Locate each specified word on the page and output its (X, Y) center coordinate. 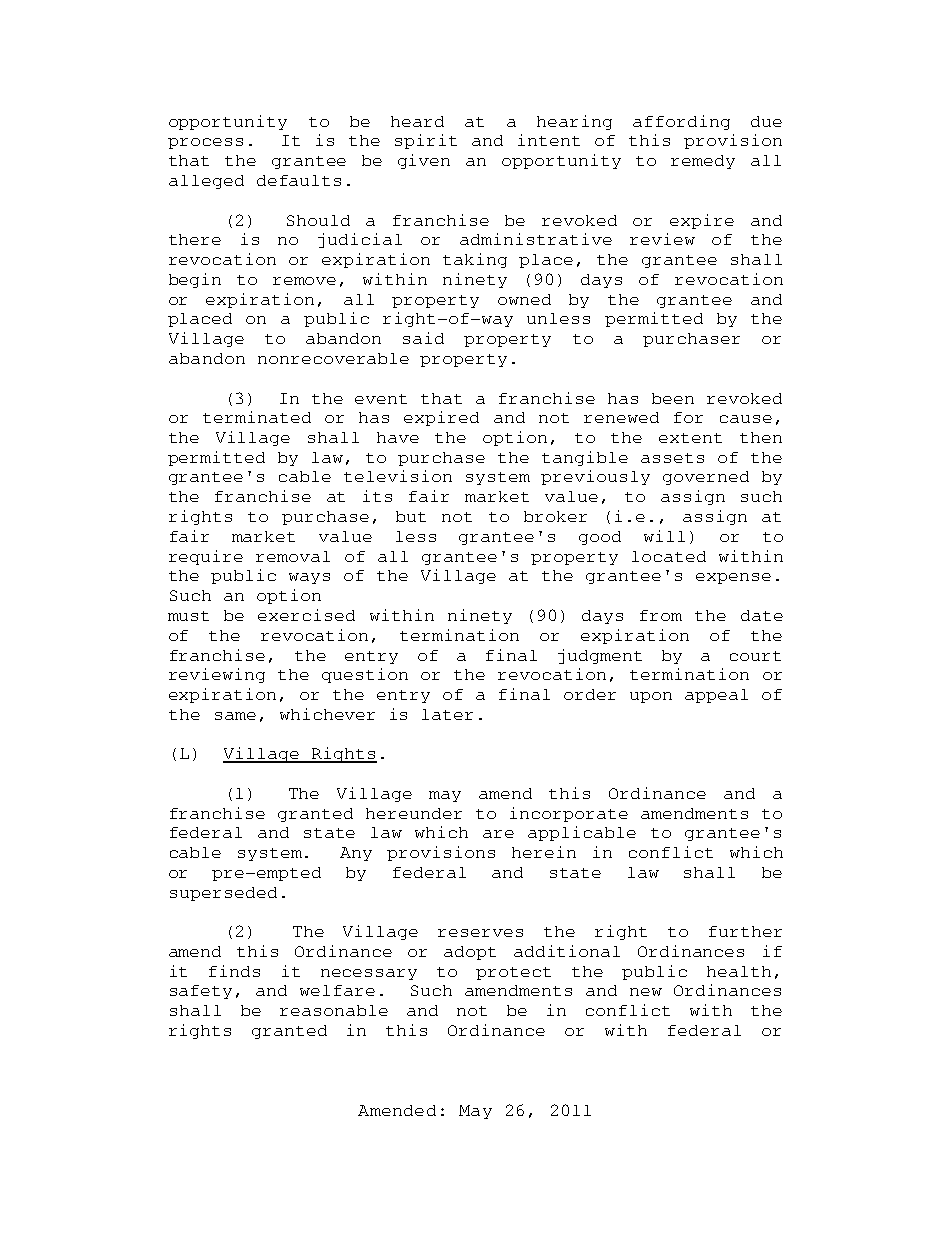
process (205, 143)
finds (234, 971)
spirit (426, 141)
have (398, 437)
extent (690, 438)
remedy (703, 162)
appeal (716, 696)
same (235, 716)
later (447, 714)
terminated (257, 417)
